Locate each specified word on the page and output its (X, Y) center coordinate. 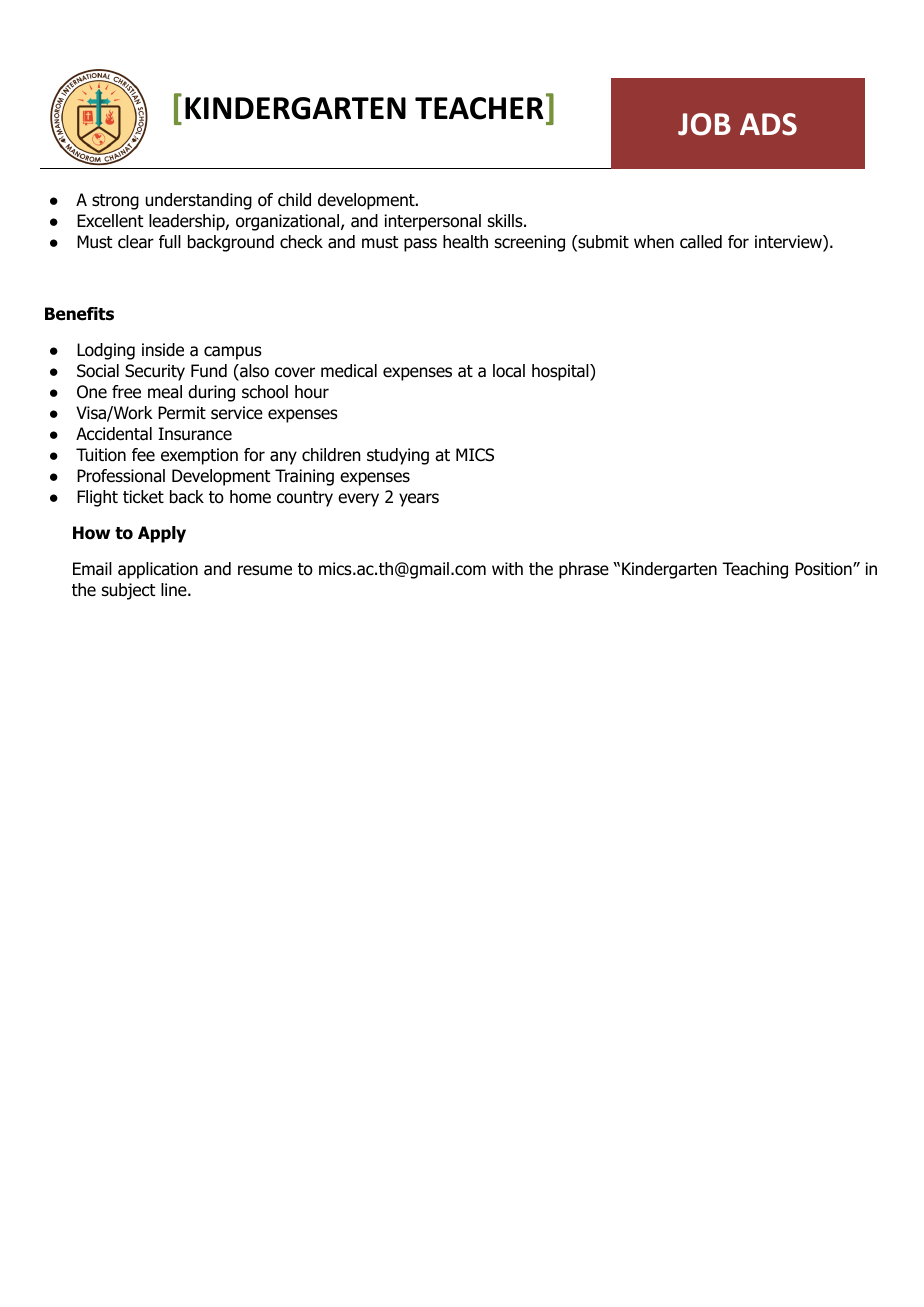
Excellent (110, 221)
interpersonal (432, 222)
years (419, 500)
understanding (199, 201)
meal (165, 392)
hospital (561, 372)
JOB (704, 124)
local (509, 371)
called (701, 242)
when (654, 242)
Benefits (79, 314)
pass (420, 245)
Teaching (755, 570)
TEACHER (479, 108)
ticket (143, 496)
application (158, 570)
